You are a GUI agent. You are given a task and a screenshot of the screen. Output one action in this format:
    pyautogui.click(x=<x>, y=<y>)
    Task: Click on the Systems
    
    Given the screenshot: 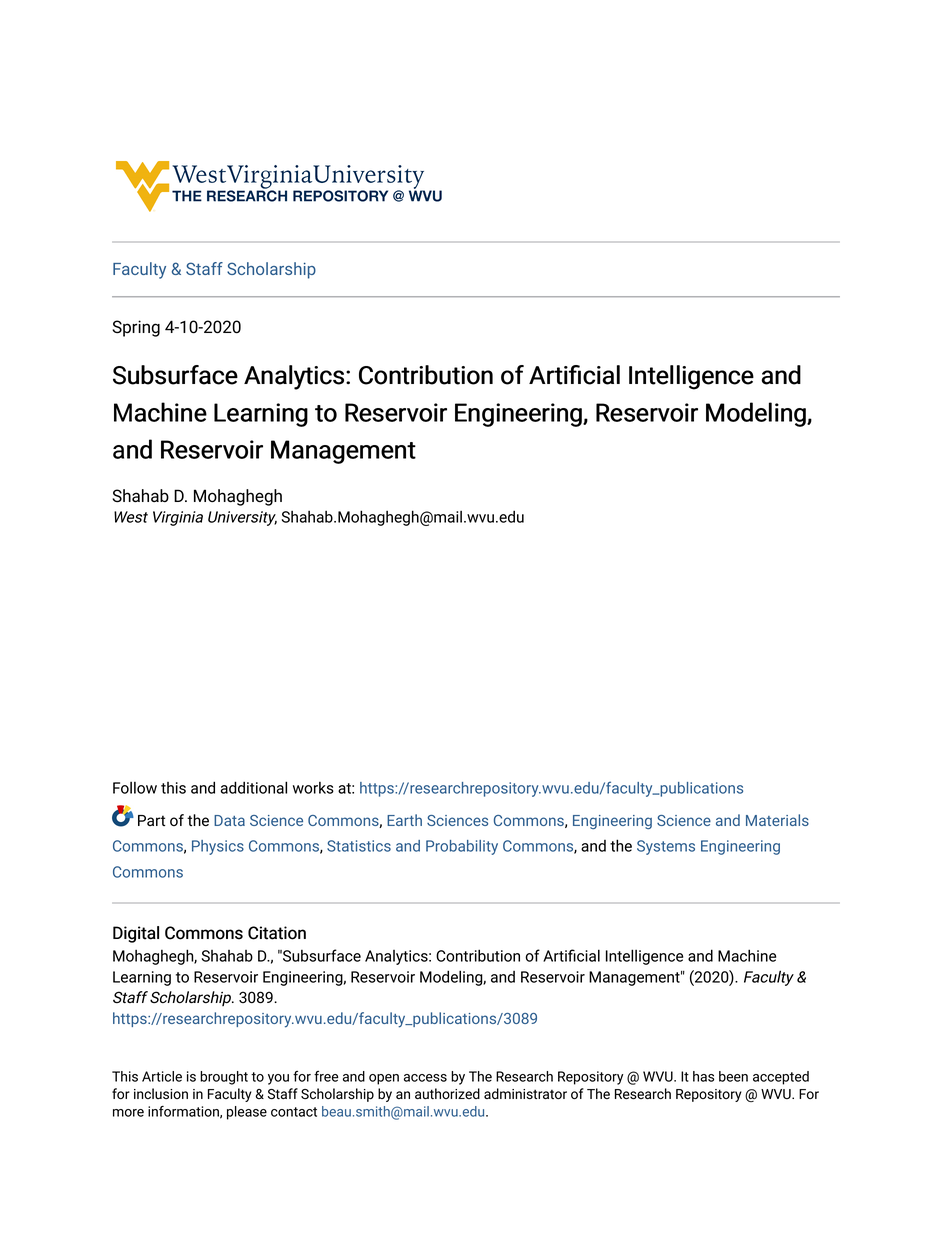 What is the action you would take?
    pyautogui.click(x=666, y=847)
